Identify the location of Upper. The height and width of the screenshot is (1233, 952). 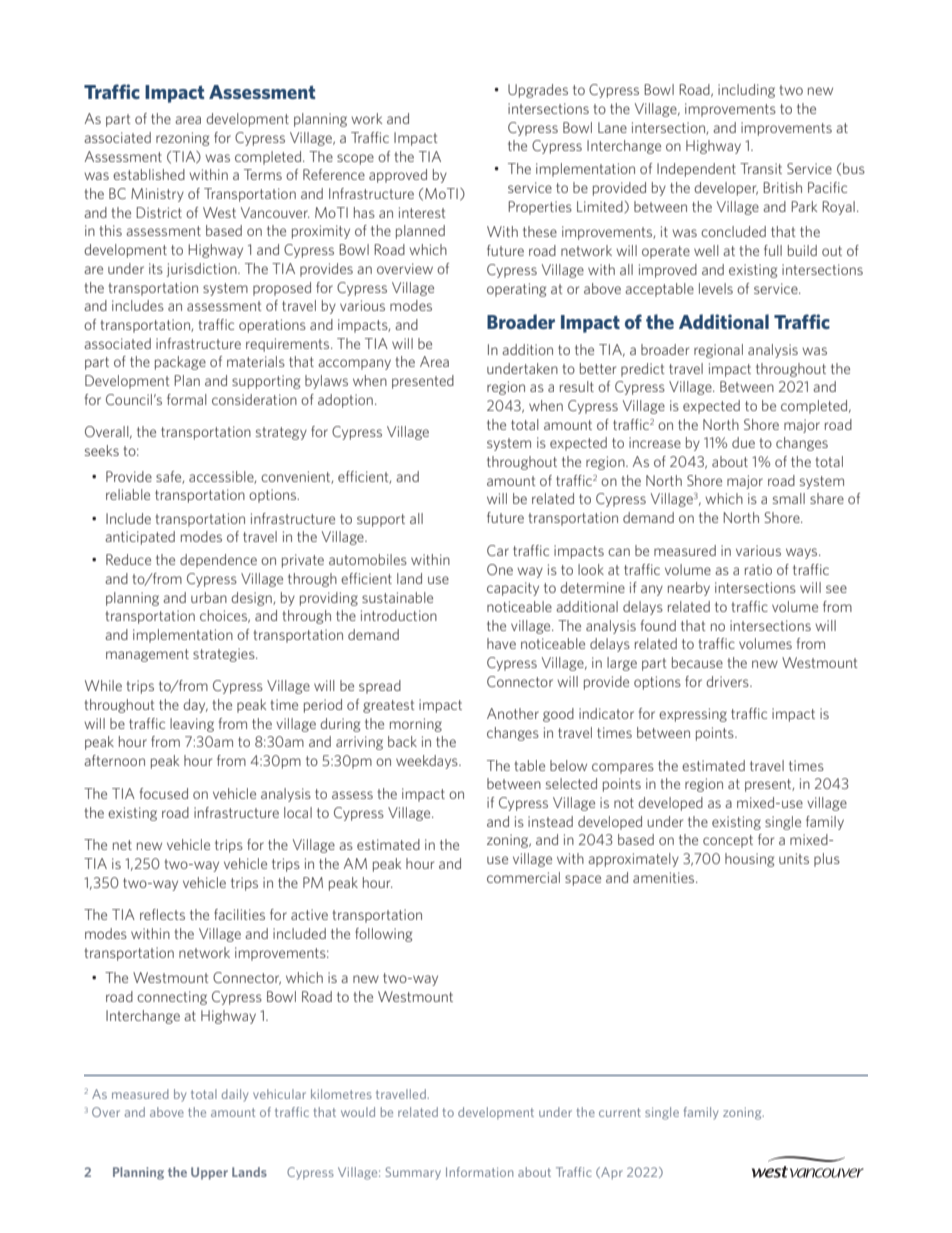
(209, 1173).
